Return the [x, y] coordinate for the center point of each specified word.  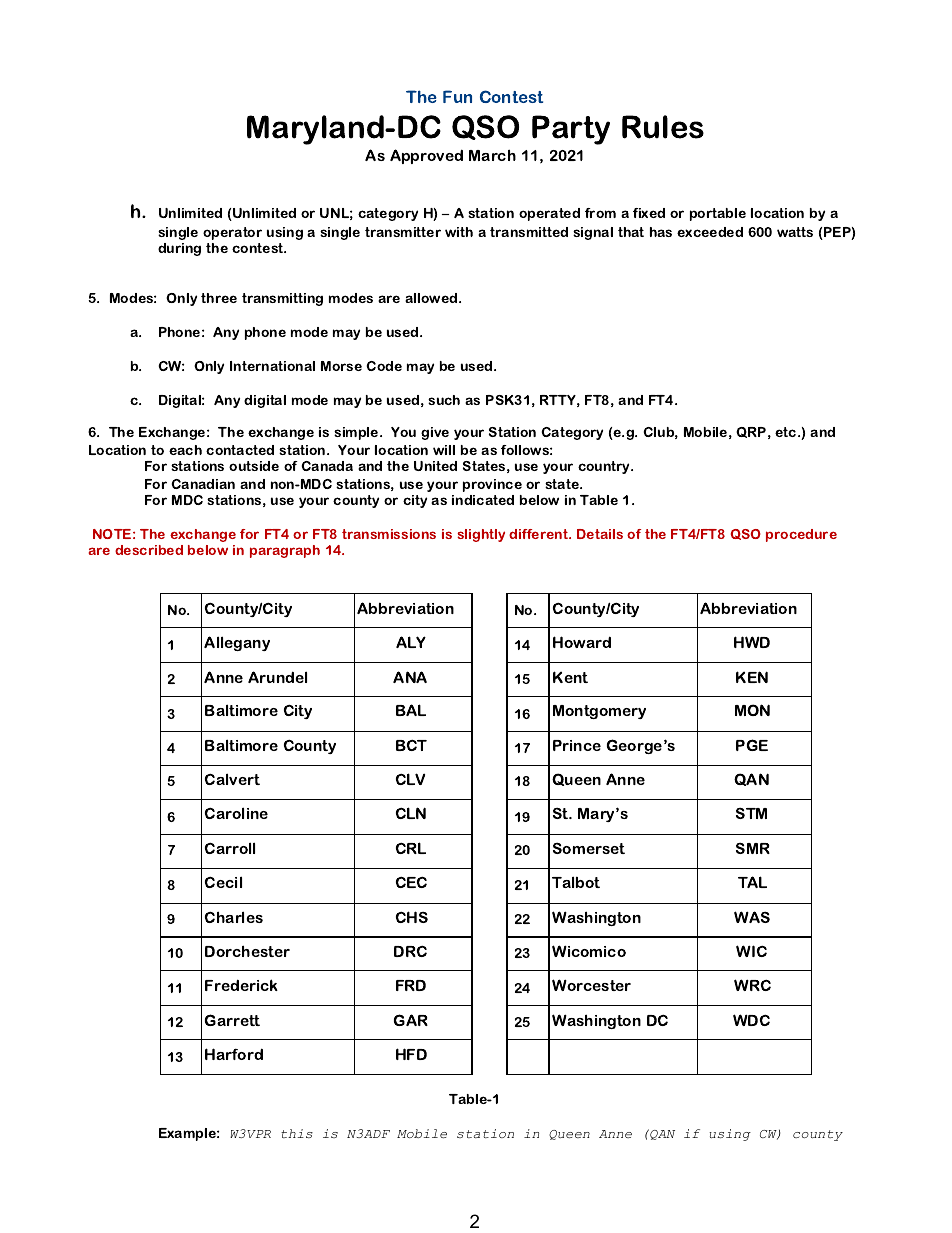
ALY [411, 642]
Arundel [277, 677]
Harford [234, 1054]
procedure [801, 535]
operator [232, 233]
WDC [751, 1020]
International [272, 366]
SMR [753, 848]
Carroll [230, 848]
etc [787, 432]
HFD [411, 1054]
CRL [411, 848]
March [492, 155]
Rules [663, 127]
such [444, 400]
